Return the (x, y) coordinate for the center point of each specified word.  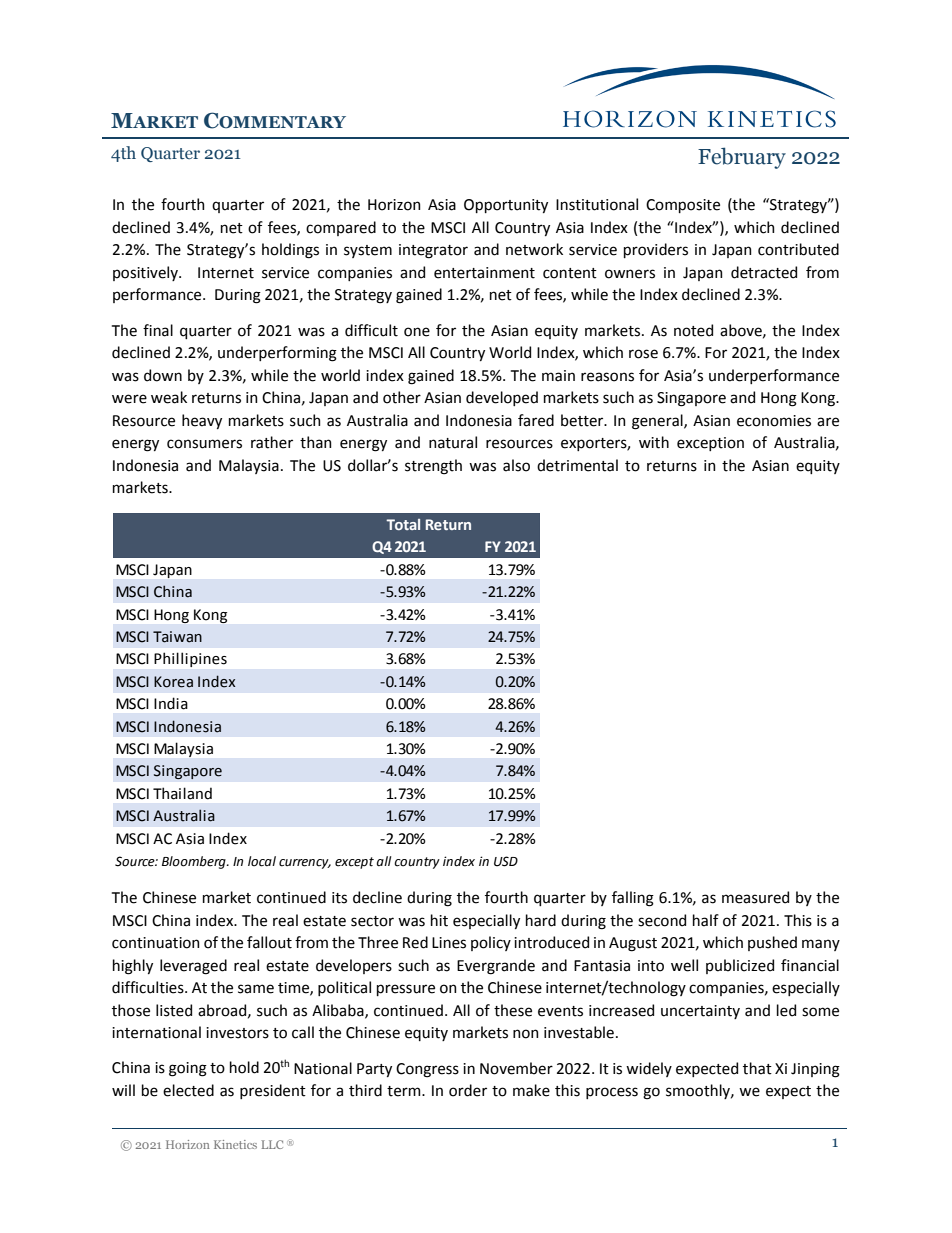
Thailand (182, 793)
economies (774, 421)
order (468, 1090)
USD (506, 861)
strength (433, 467)
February (742, 158)
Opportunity (506, 206)
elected (188, 1090)
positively (146, 273)
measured (755, 897)
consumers (204, 444)
